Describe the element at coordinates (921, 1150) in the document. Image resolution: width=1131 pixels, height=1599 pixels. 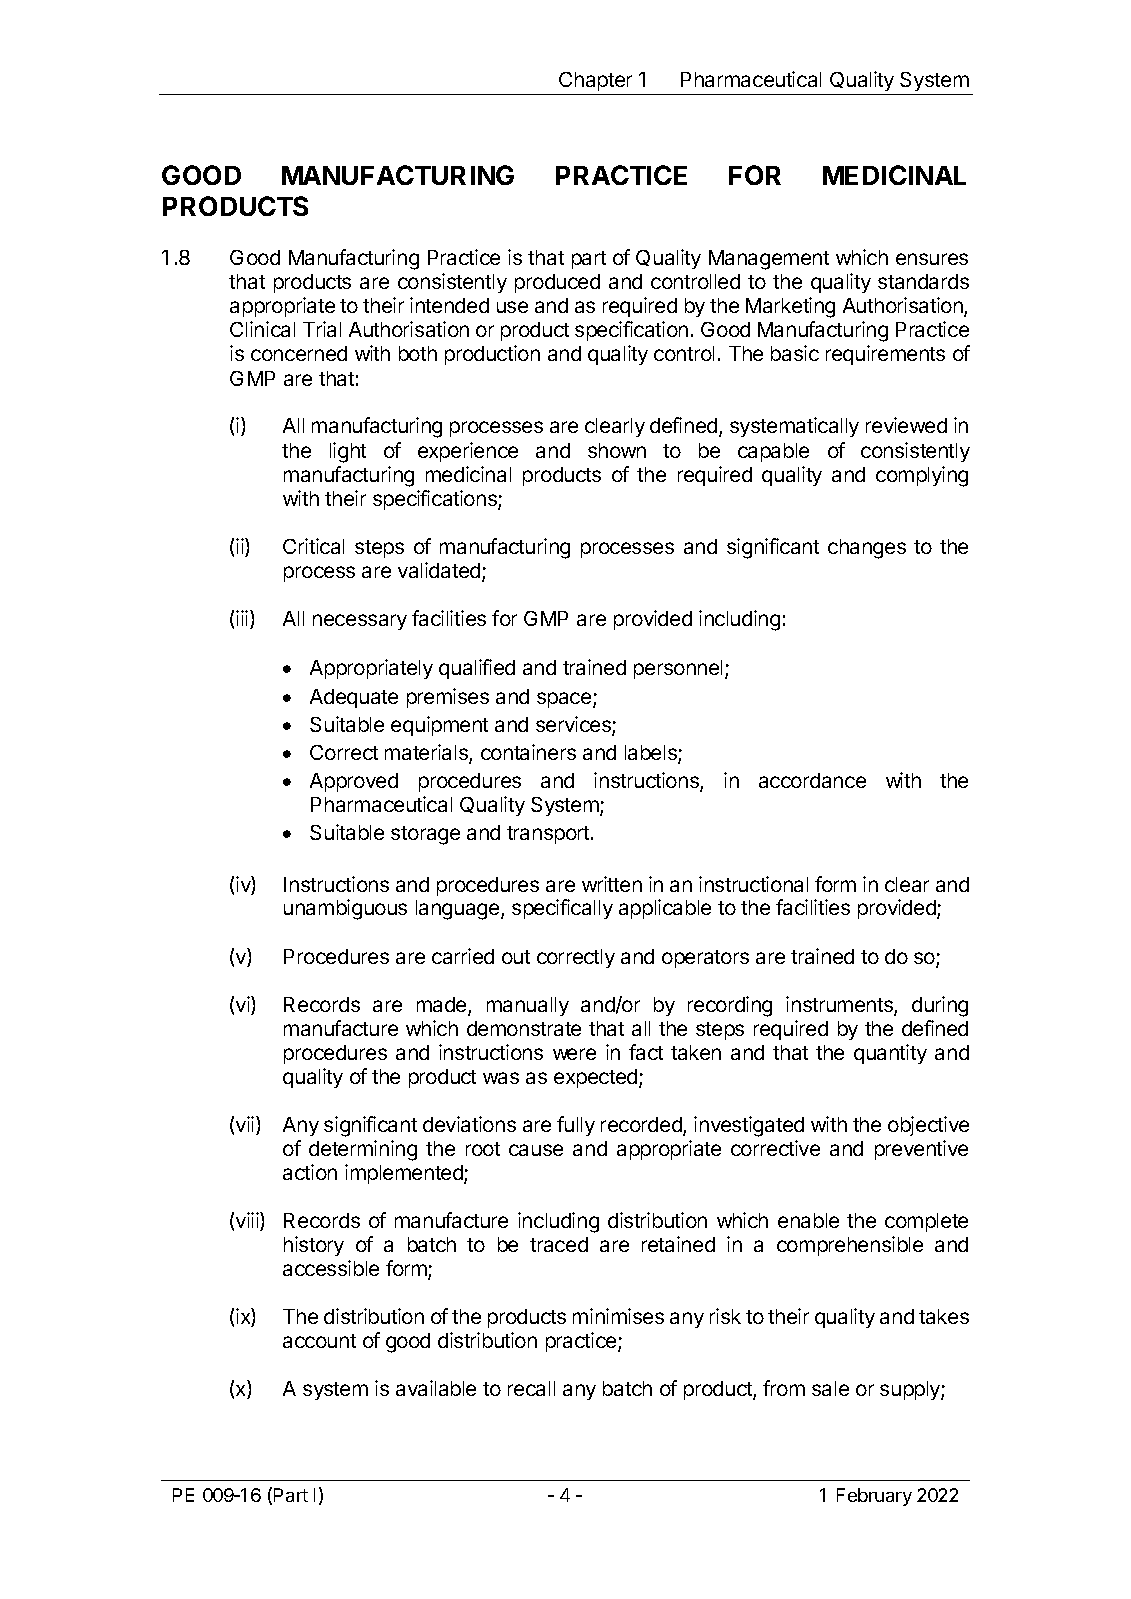
I see `preventive` at that location.
